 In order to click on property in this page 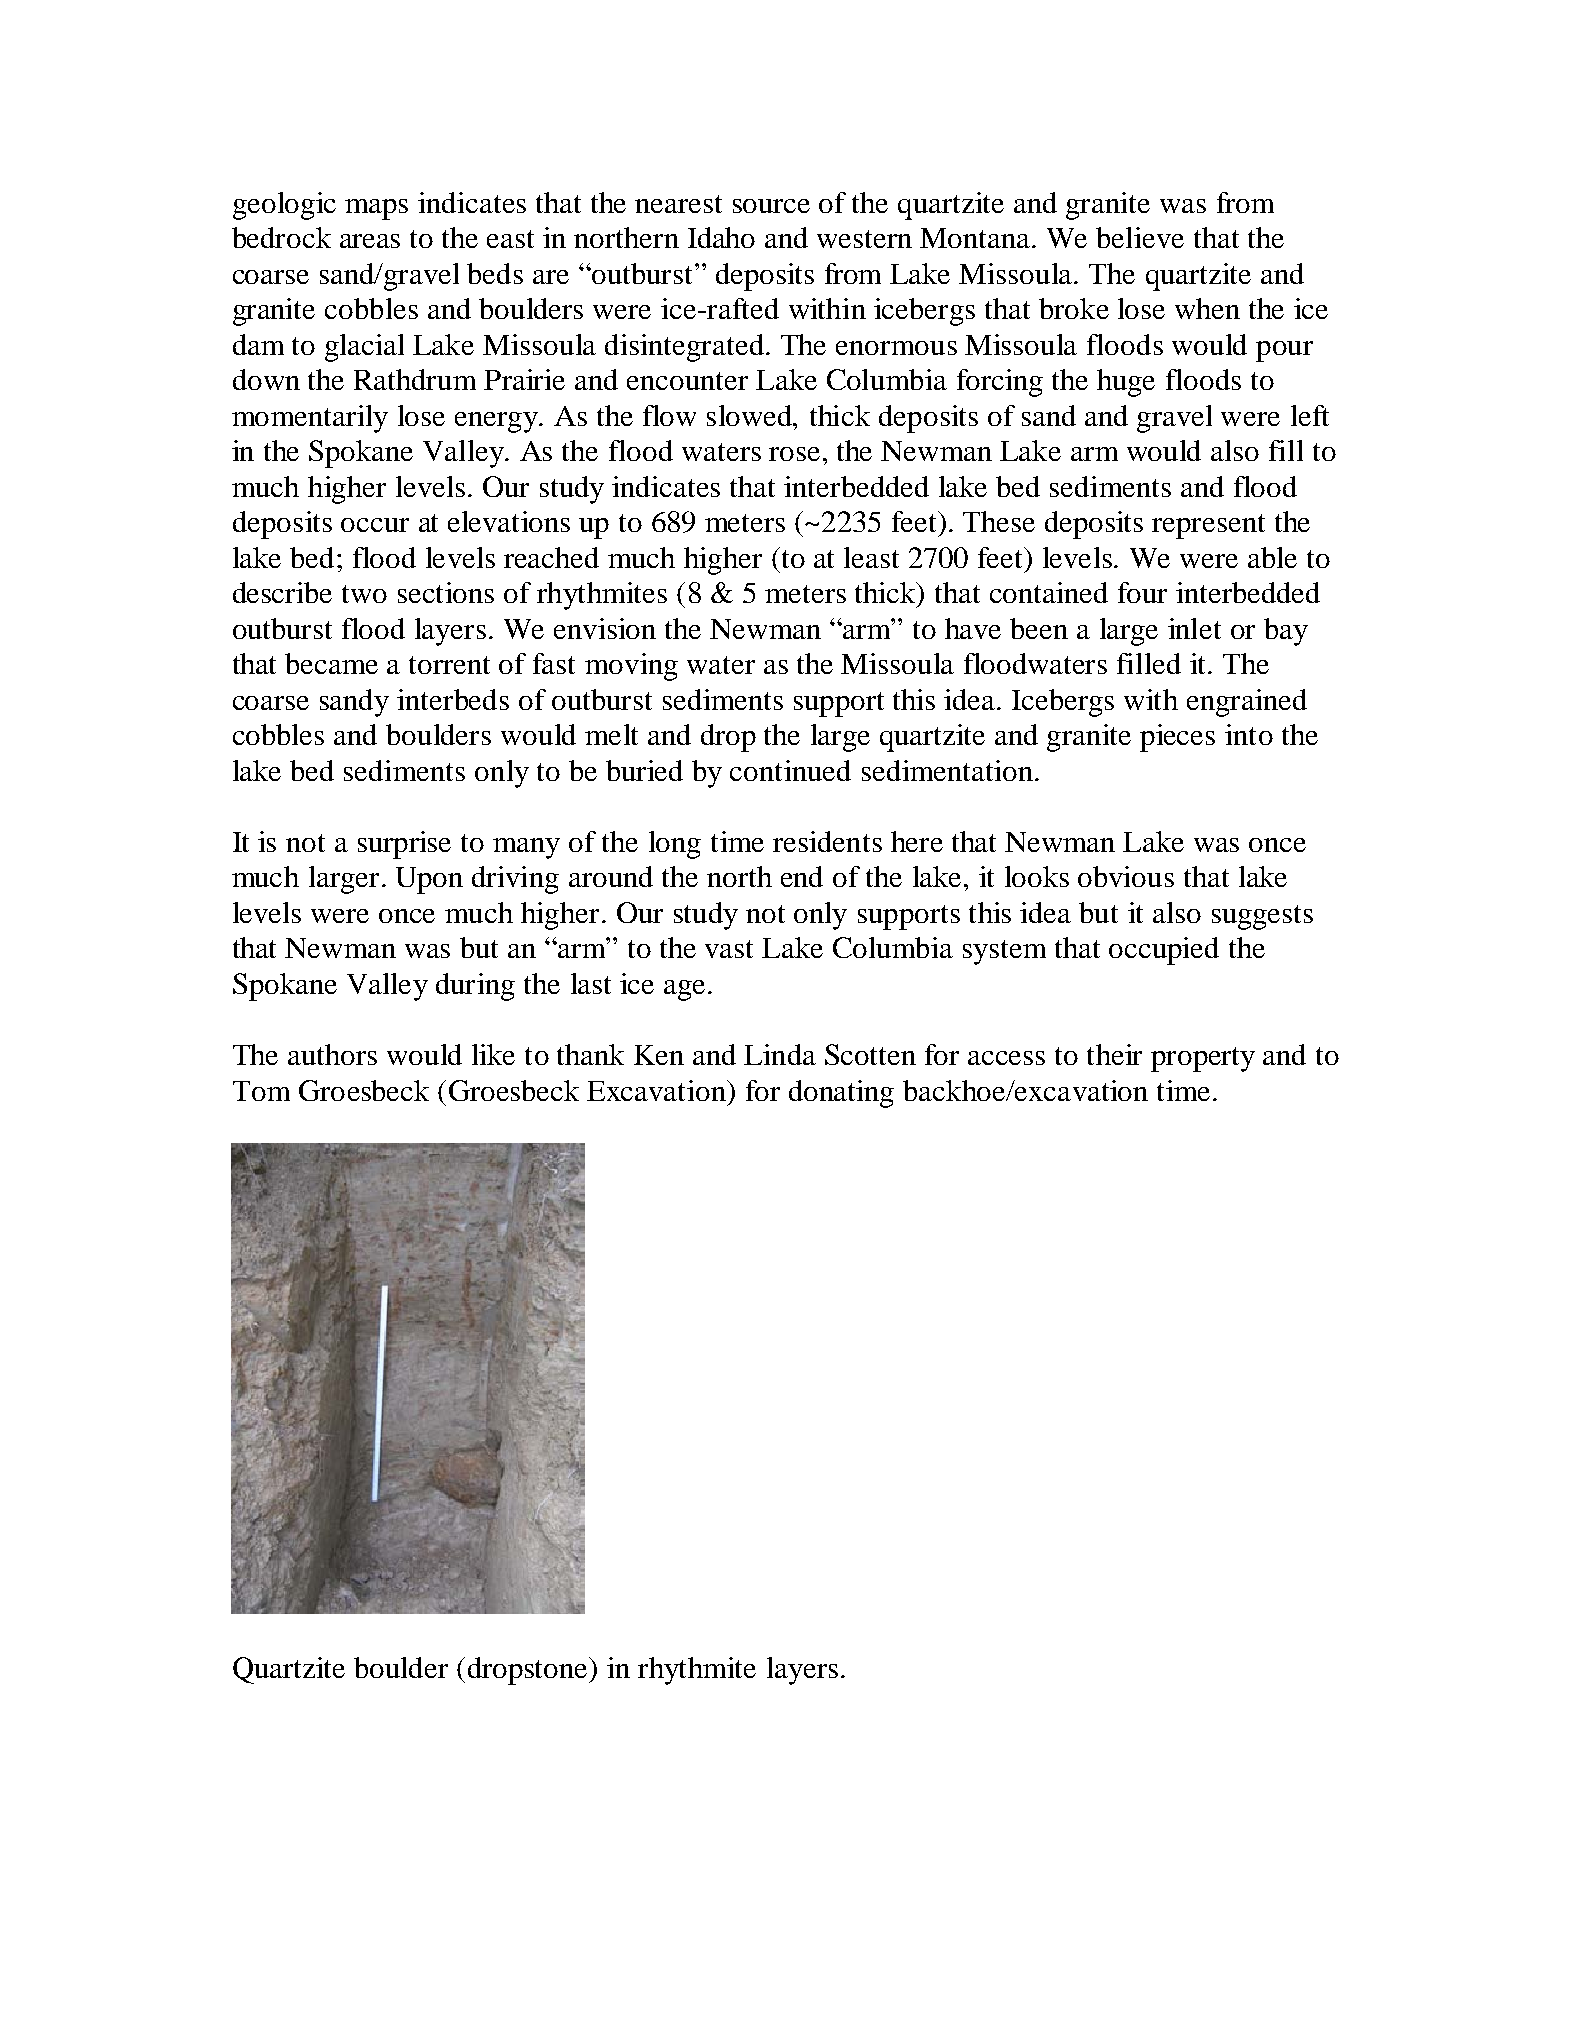, I will do `click(1203, 1059)`.
